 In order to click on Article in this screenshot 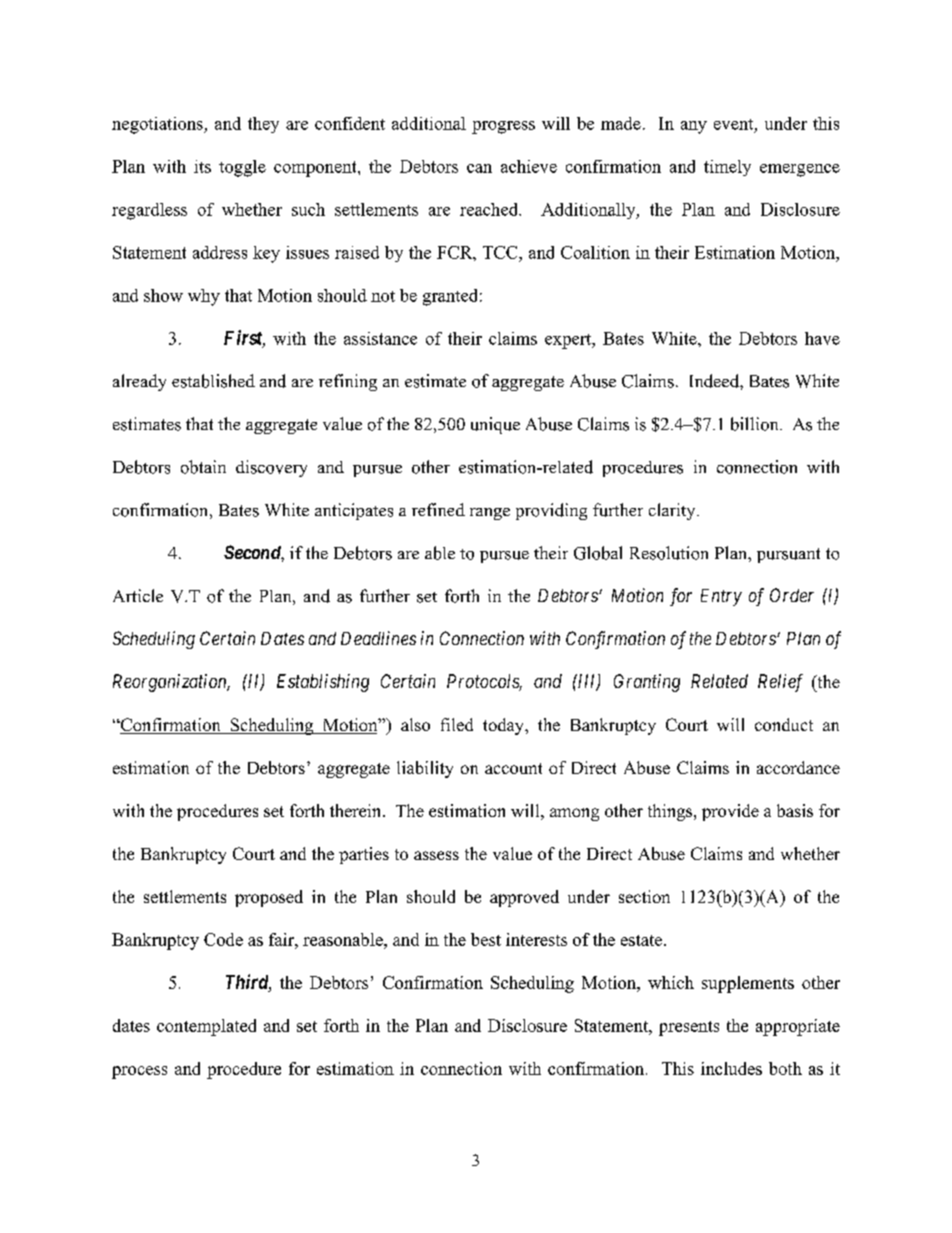, I will do `click(138, 595)`.
